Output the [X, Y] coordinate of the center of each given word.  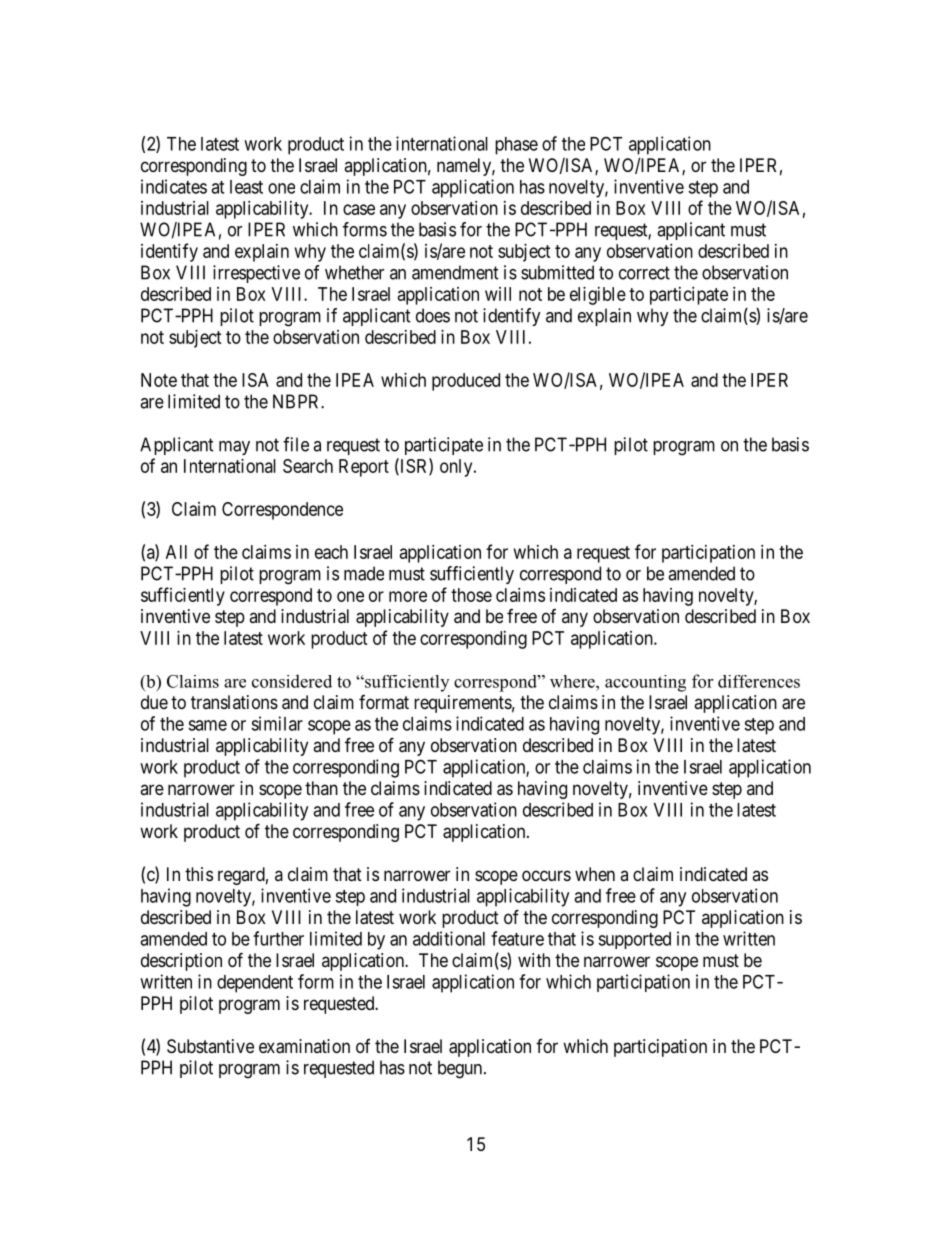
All [176, 552]
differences [759, 681]
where [573, 681]
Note [159, 380]
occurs [546, 875]
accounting [645, 683]
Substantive [210, 1046]
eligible [598, 296]
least [246, 187]
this [199, 874]
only [457, 468]
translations [234, 702]
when [595, 874]
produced [466, 382]
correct [644, 273]
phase [516, 146]
